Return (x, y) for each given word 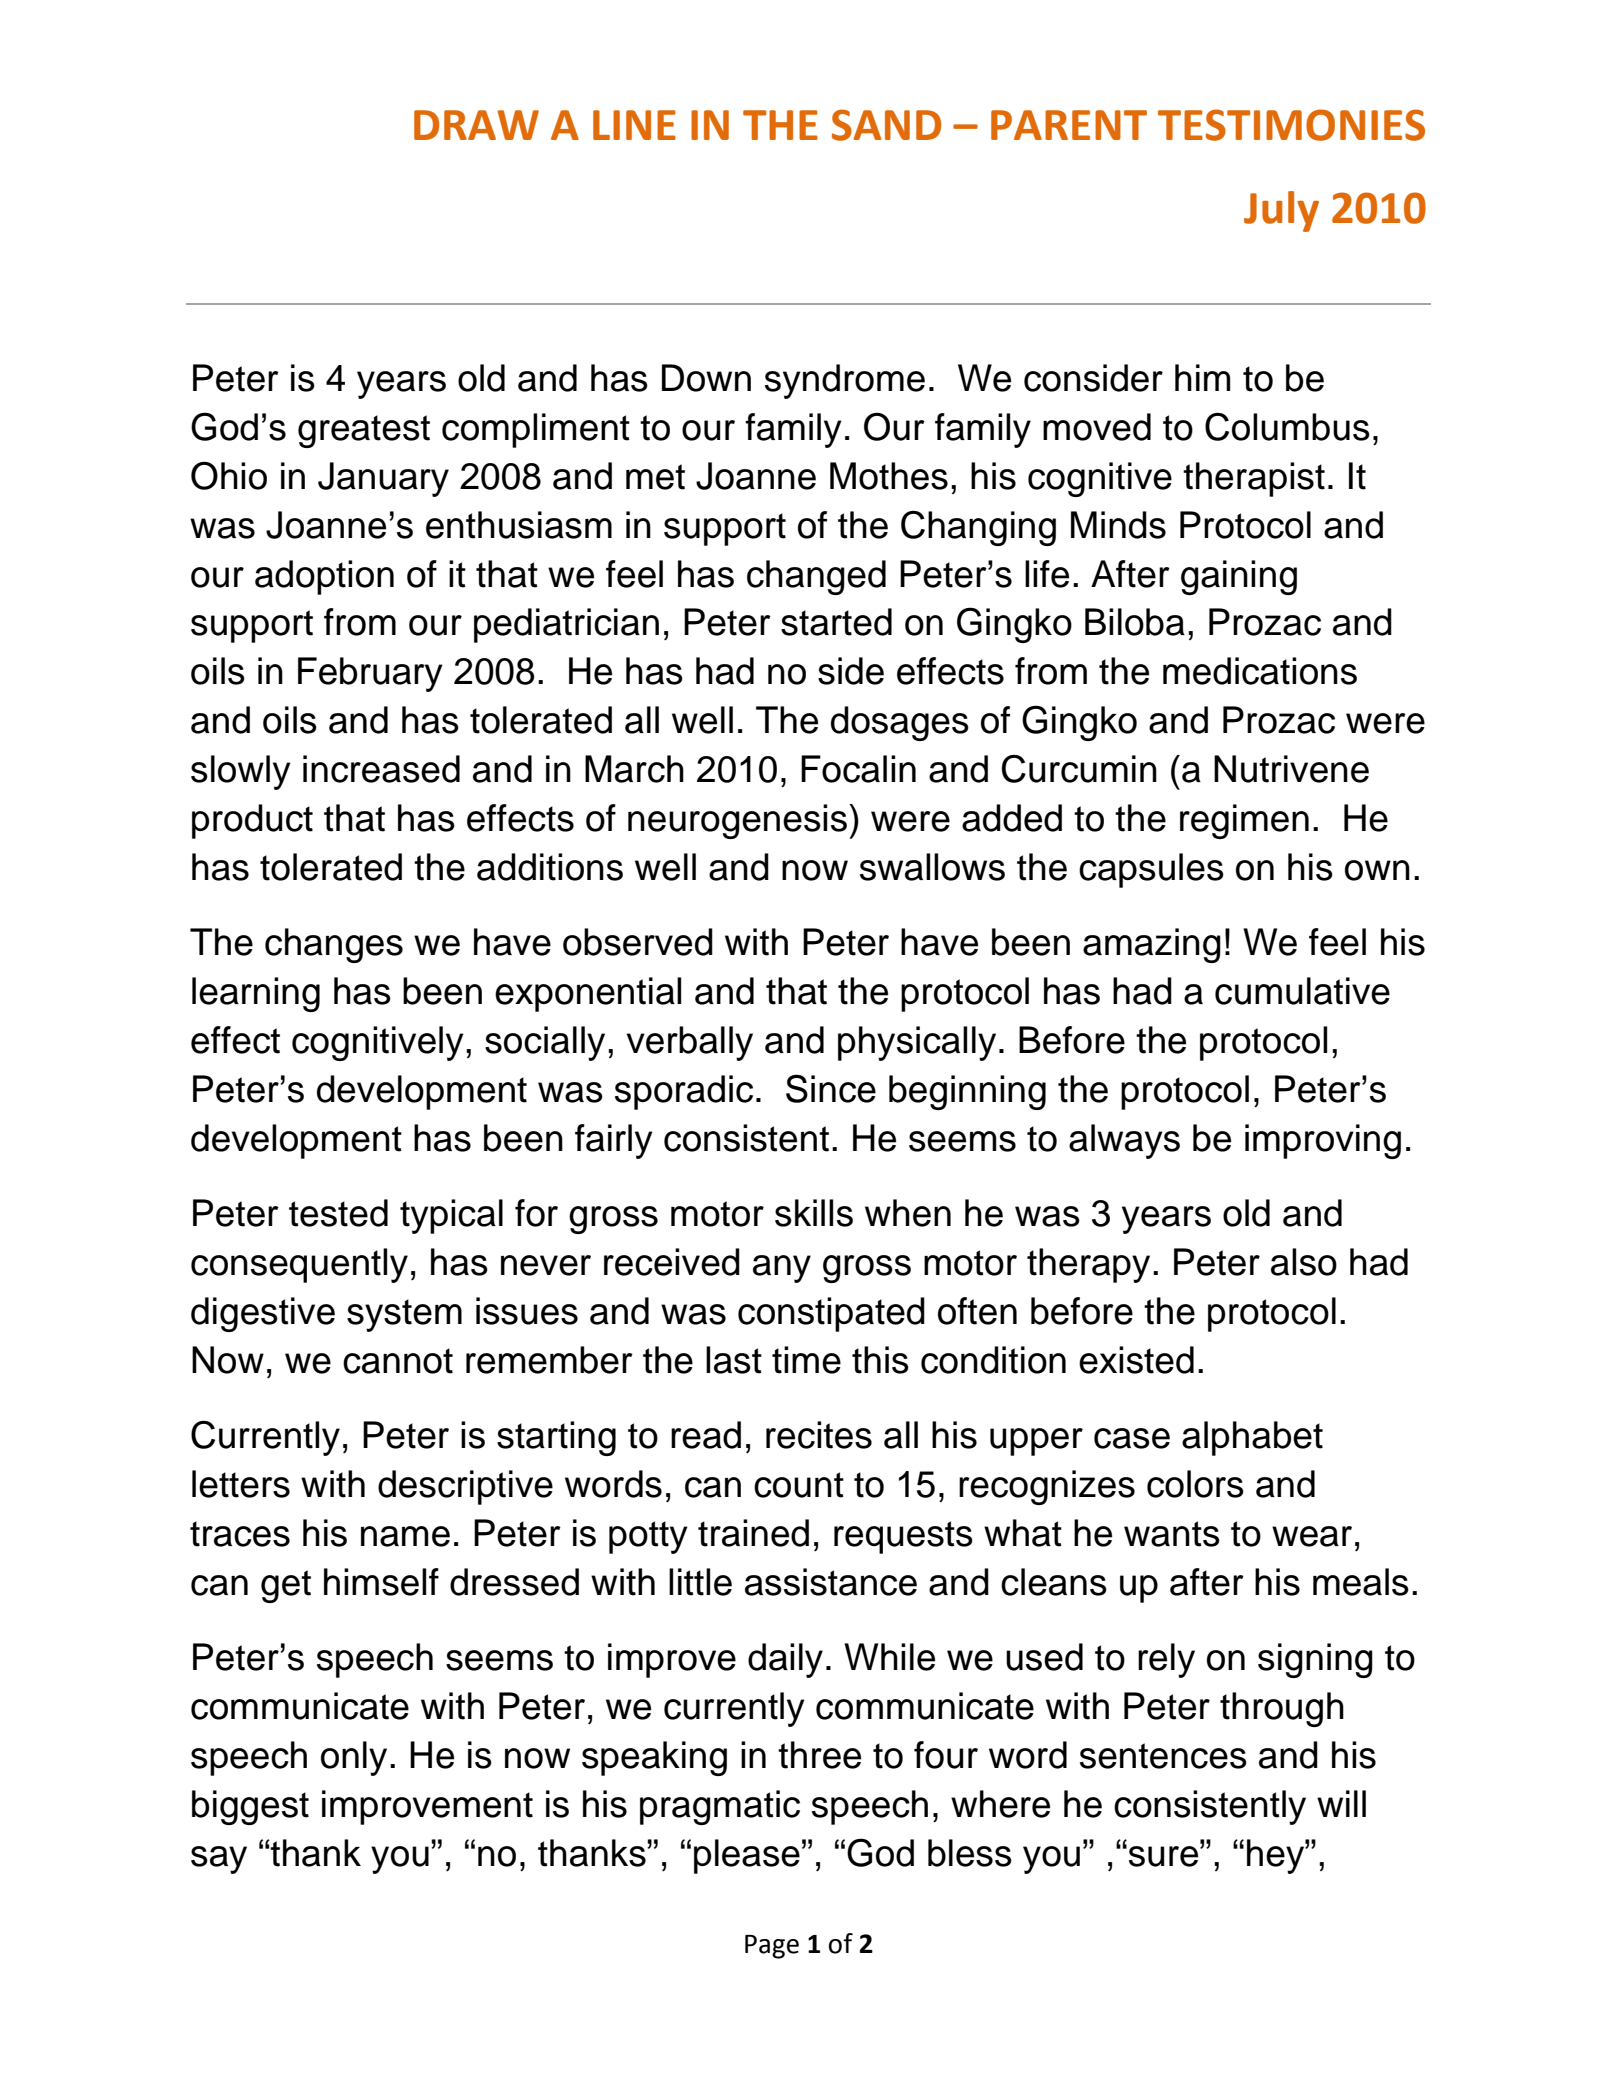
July (1281, 211)
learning (256, 994)
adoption (324, 577)
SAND (886, 125)
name (405, 1536)
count (799, 1485)
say (219, 1860)
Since (831, 1088)
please (747, 1856)
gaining (1239, 577)
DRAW (476, 125)
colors (1195, 1484)
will (1341, 1803)
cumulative (1302, 991)
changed (816, 577)
